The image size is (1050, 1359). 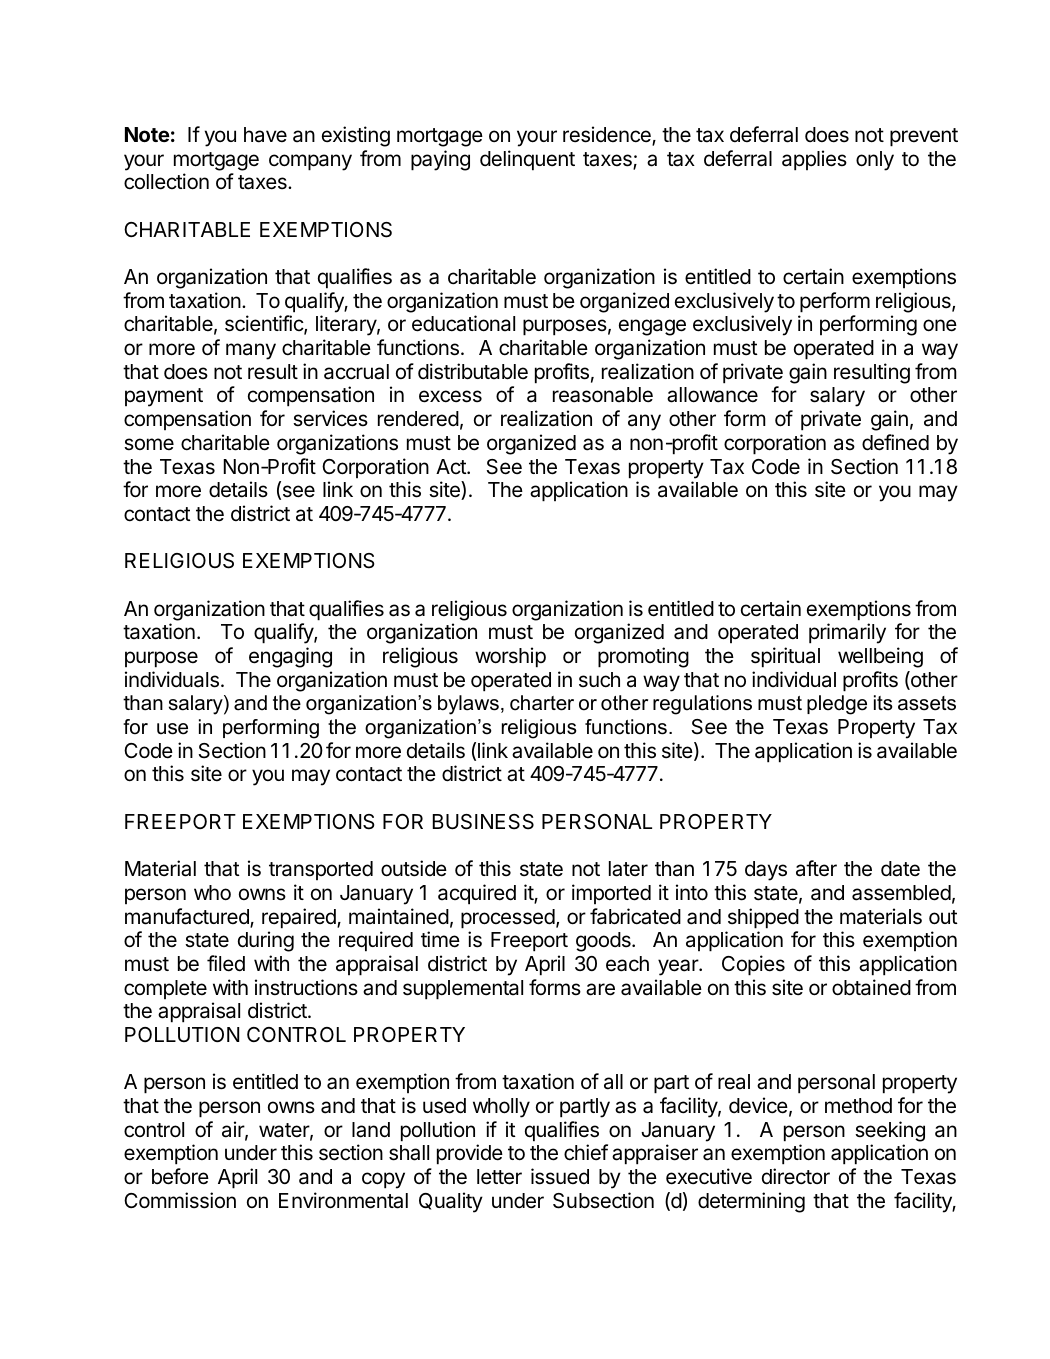 What do you see at coordinates (880, 657) in the screenshot?
I see `wellbeing` at bounding box center [880, 657].
